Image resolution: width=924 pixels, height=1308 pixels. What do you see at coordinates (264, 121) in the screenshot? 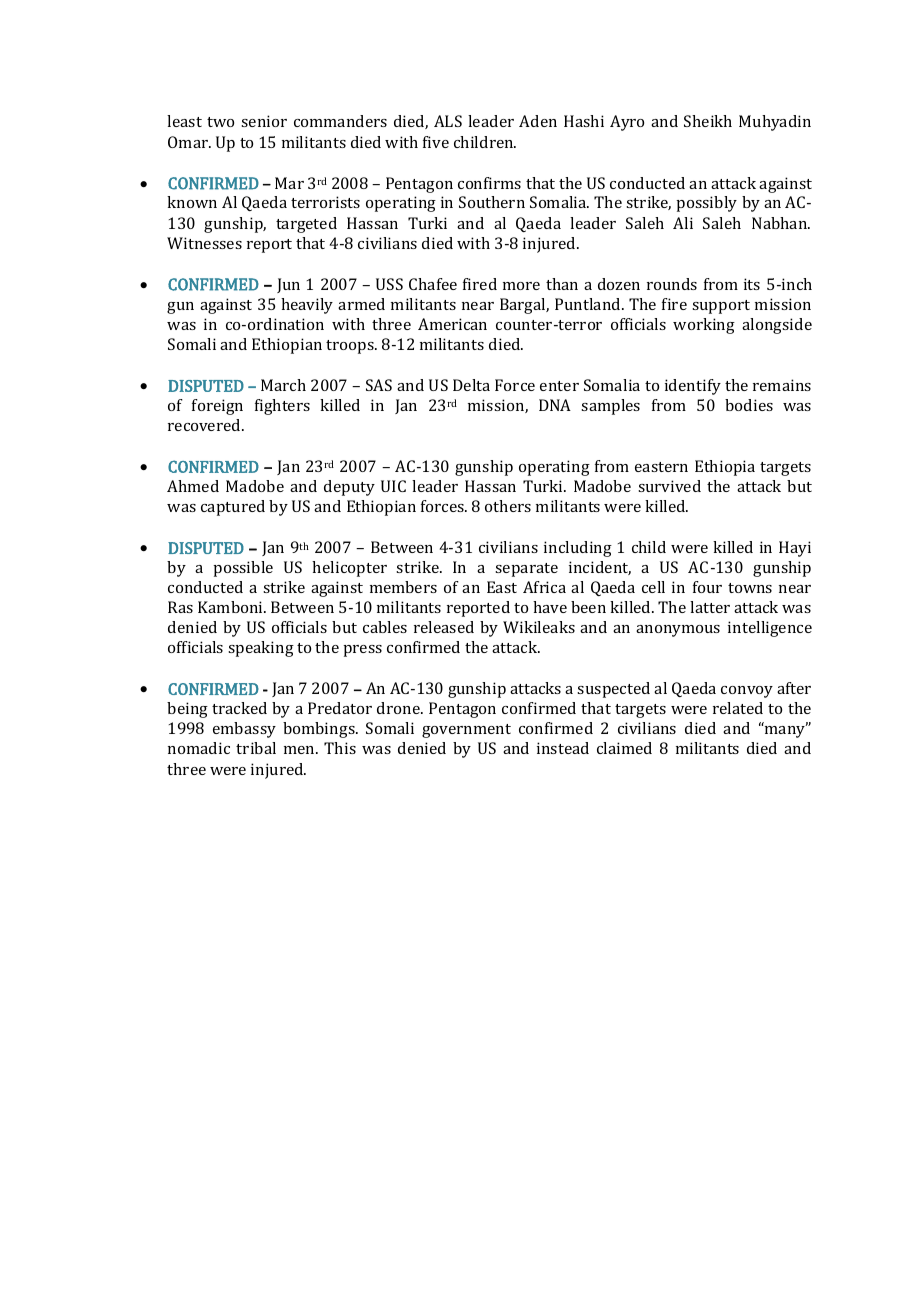
I see `senior` at bounding box center [264, 121].
